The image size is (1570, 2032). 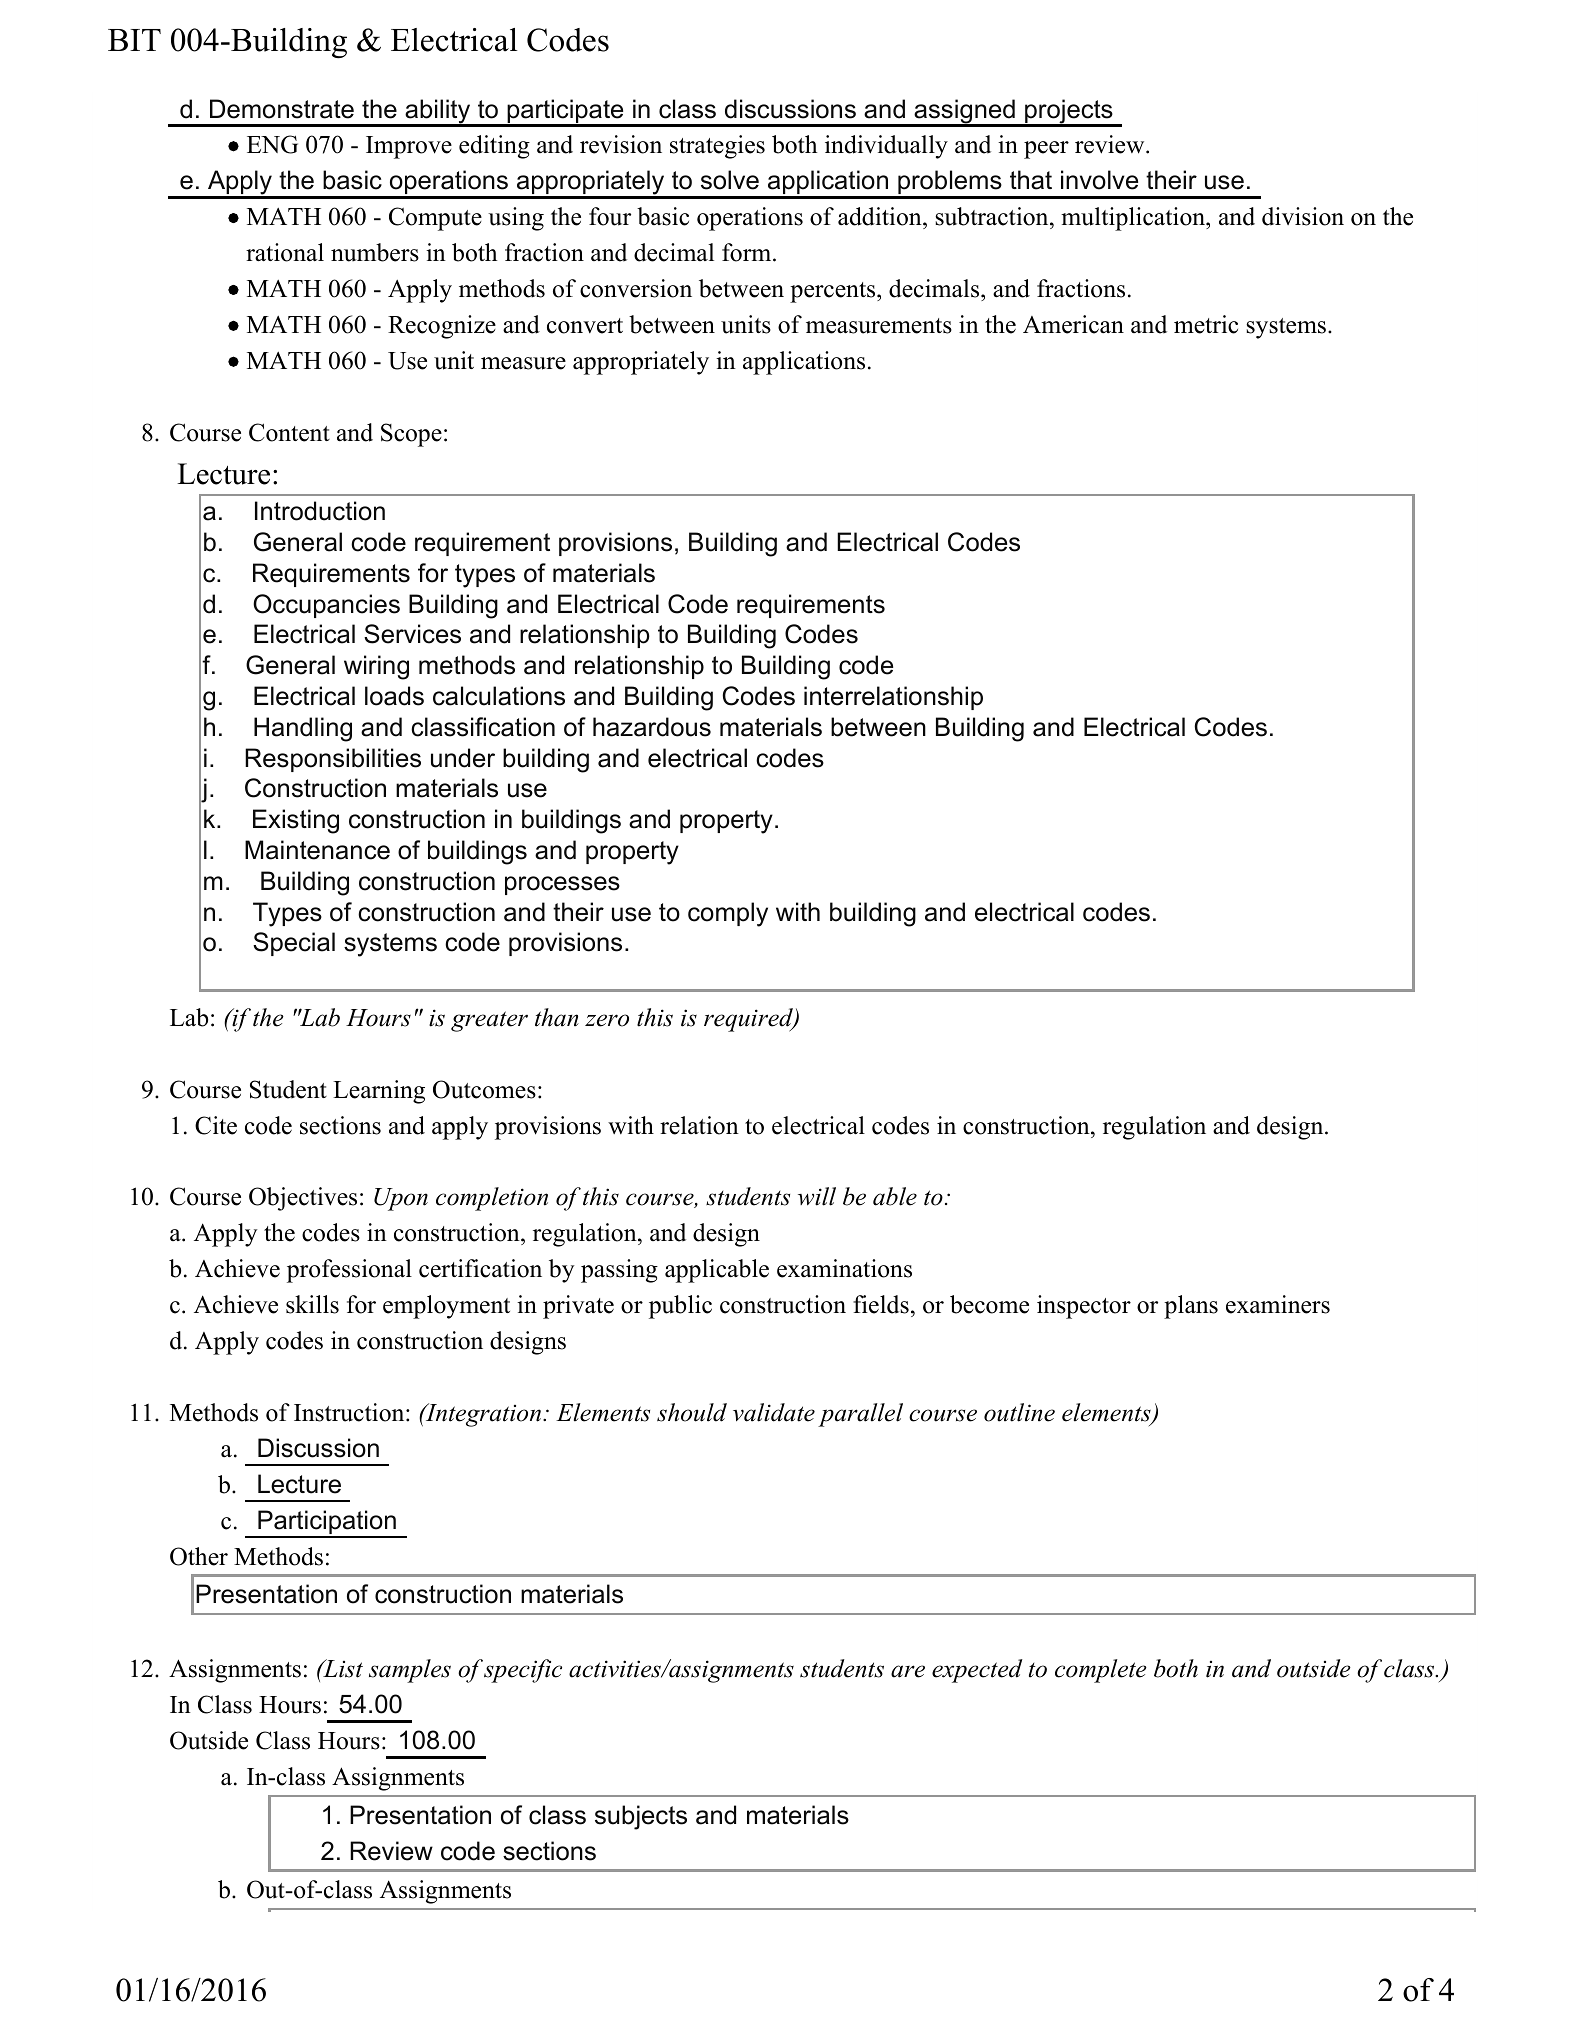 I want to click on will, so click(x=817, y=1196).
